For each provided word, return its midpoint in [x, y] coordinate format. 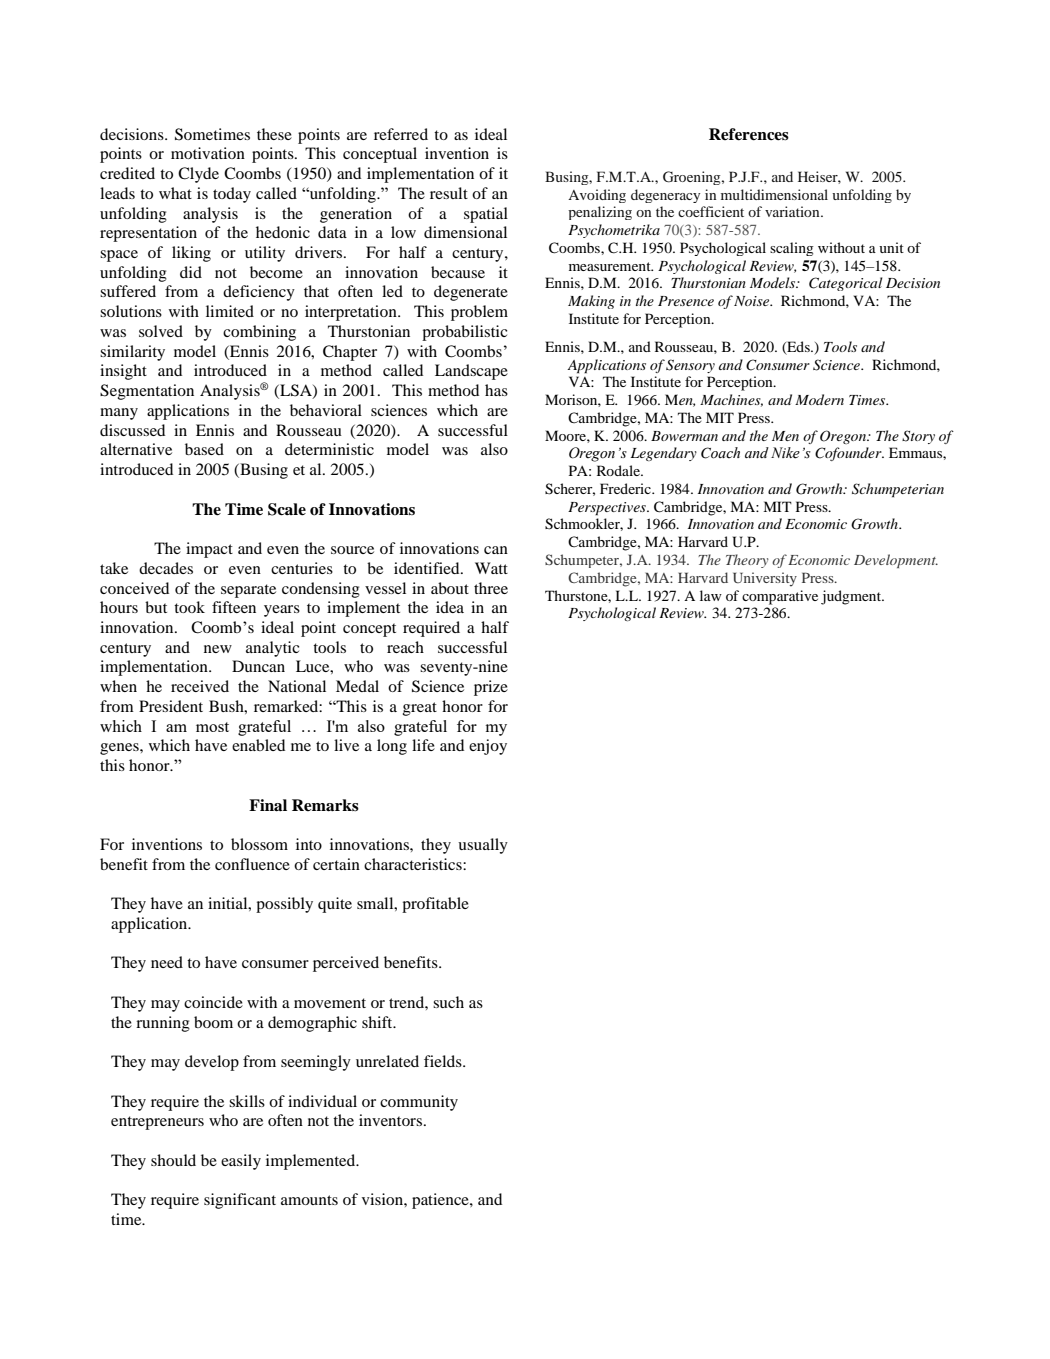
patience [441, 1201]
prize [491, 688]
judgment [852, 597]
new [218, 649]
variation [793, 211]
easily [241, 1162]
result [449, 193]
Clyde [198, 175]
